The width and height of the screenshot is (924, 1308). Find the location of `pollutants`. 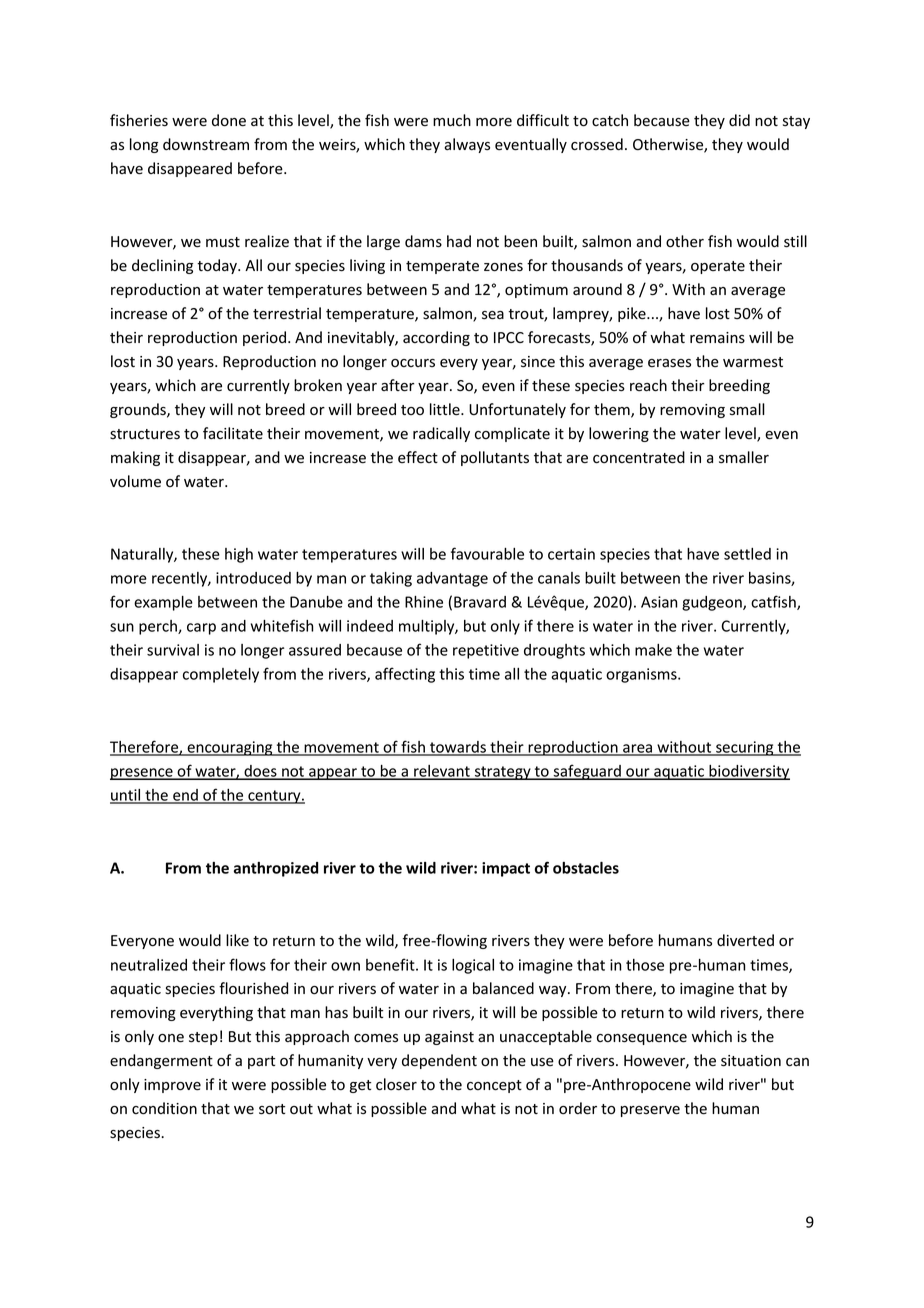

pollutants is located at coordinates (495, 458).
